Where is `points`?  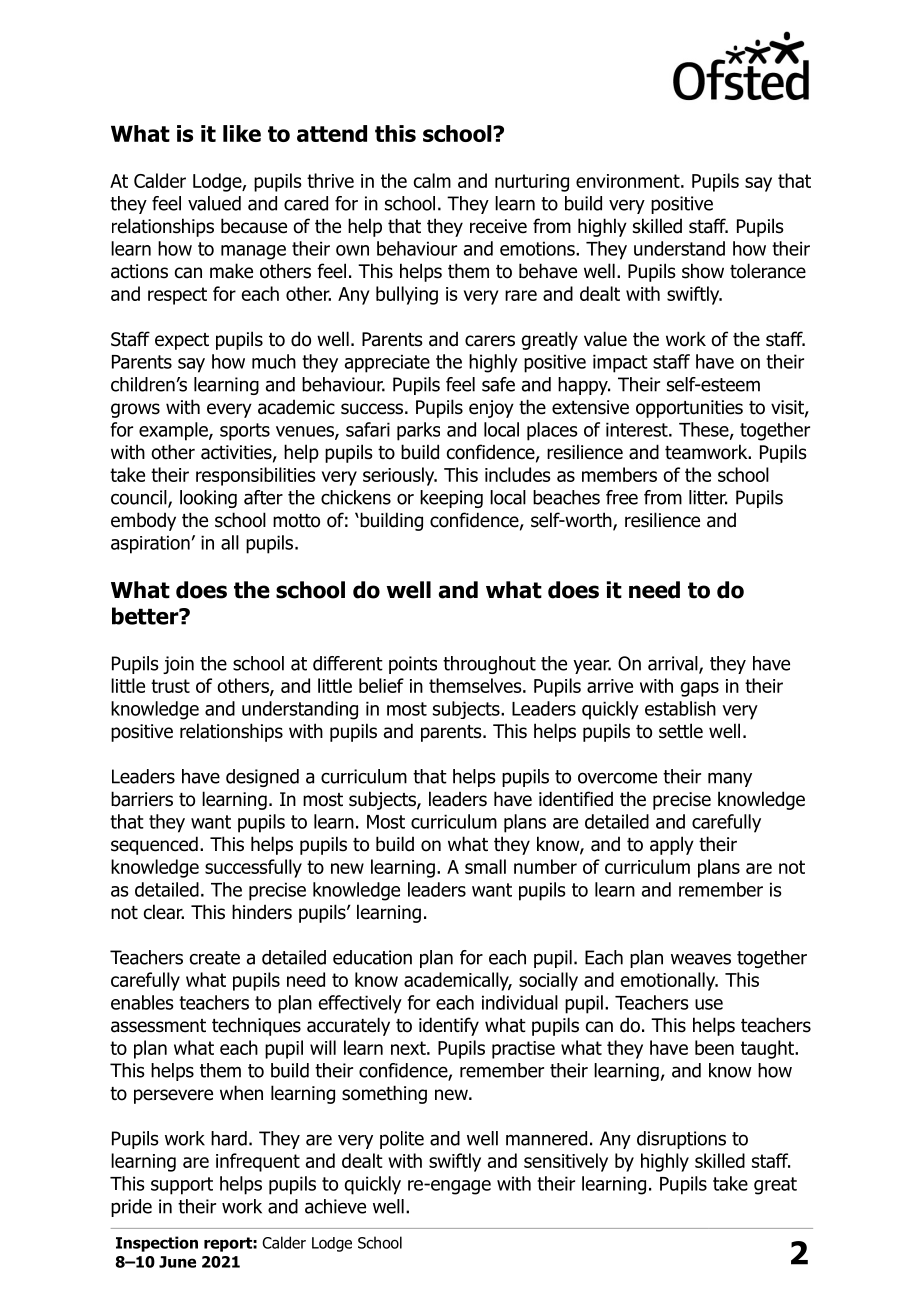 points is located at coordinates (413, 665).
